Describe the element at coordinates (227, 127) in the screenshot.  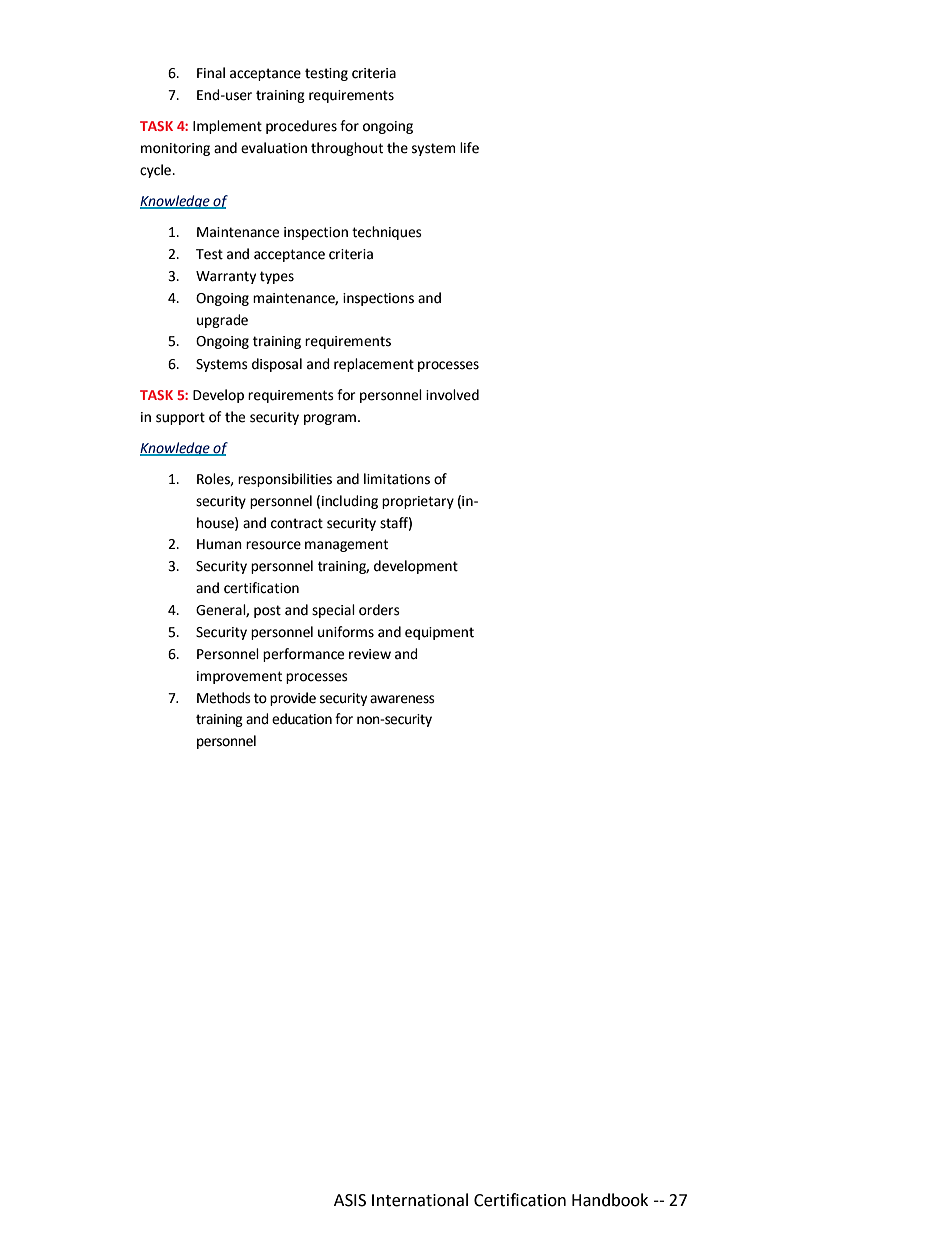
I see `Implement` at that location.
